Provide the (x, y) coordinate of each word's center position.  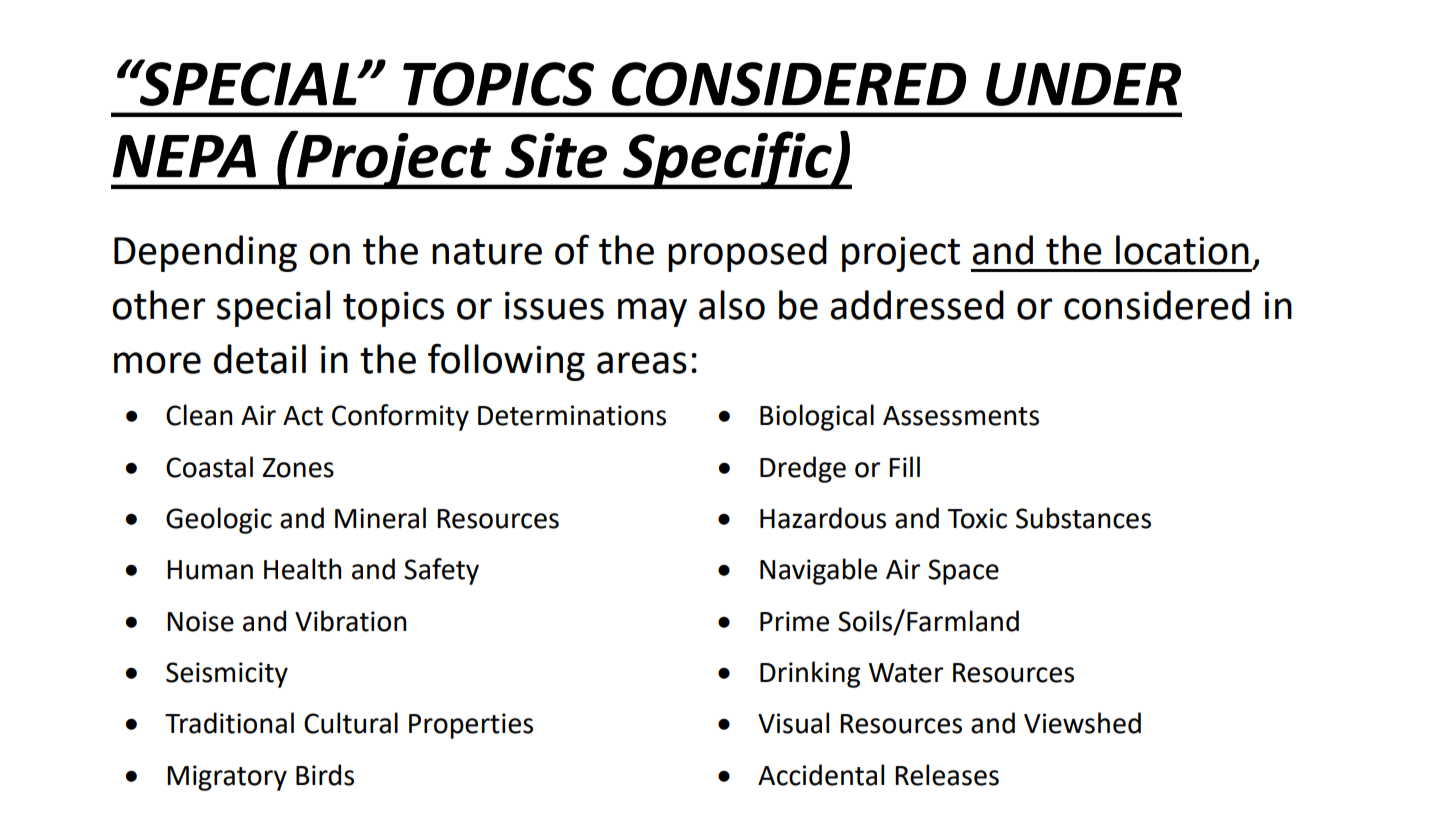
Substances (1083, 518)
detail (260, 359)
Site (556, 155)
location (1182, 250)
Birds (325, 775)
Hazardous (823, 518)
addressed (917, 305)
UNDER (1083, 84)
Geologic (219, 520)
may (652, 312)
